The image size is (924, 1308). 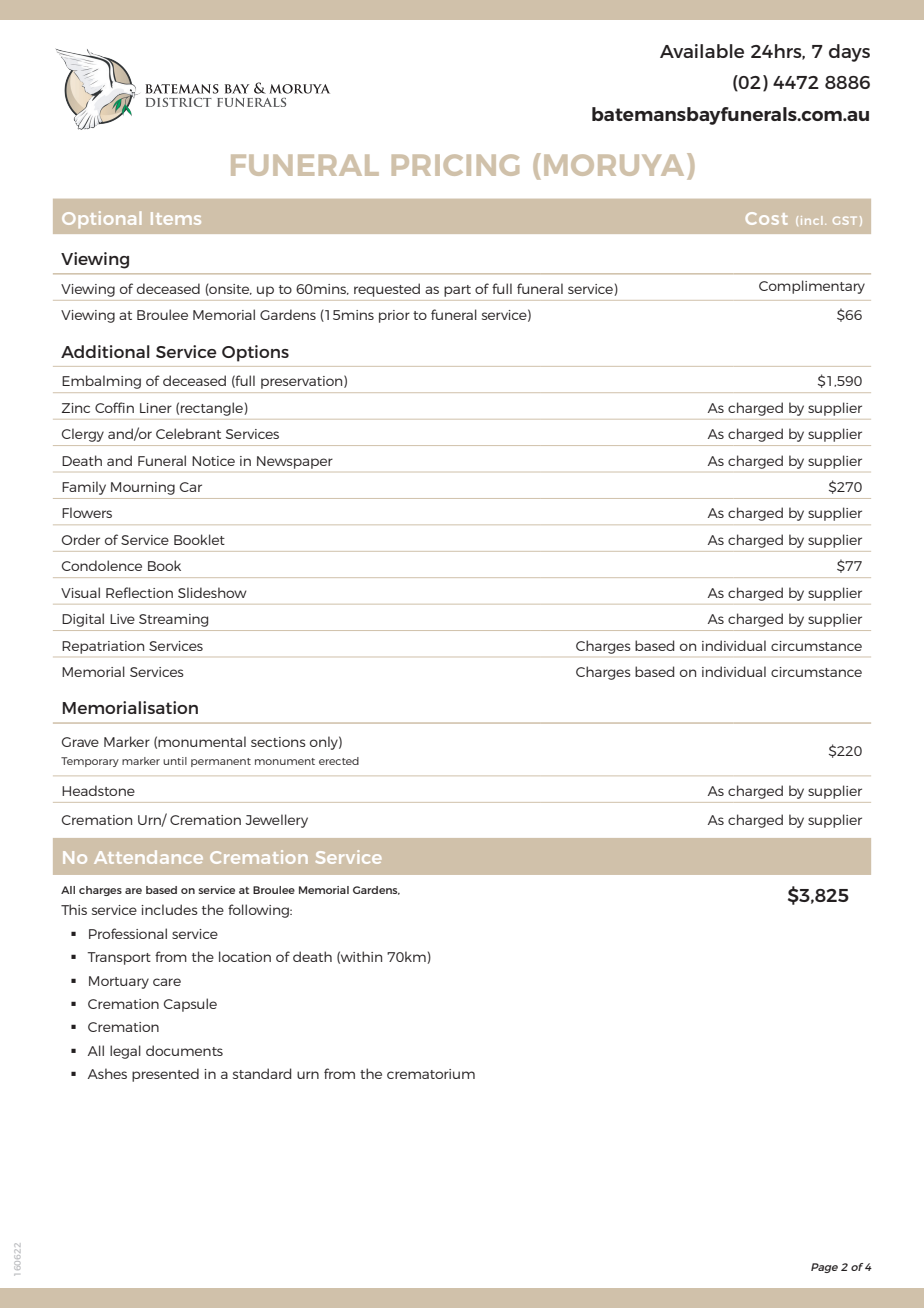 I want to click on documents, so click(x=184, y=1050).
